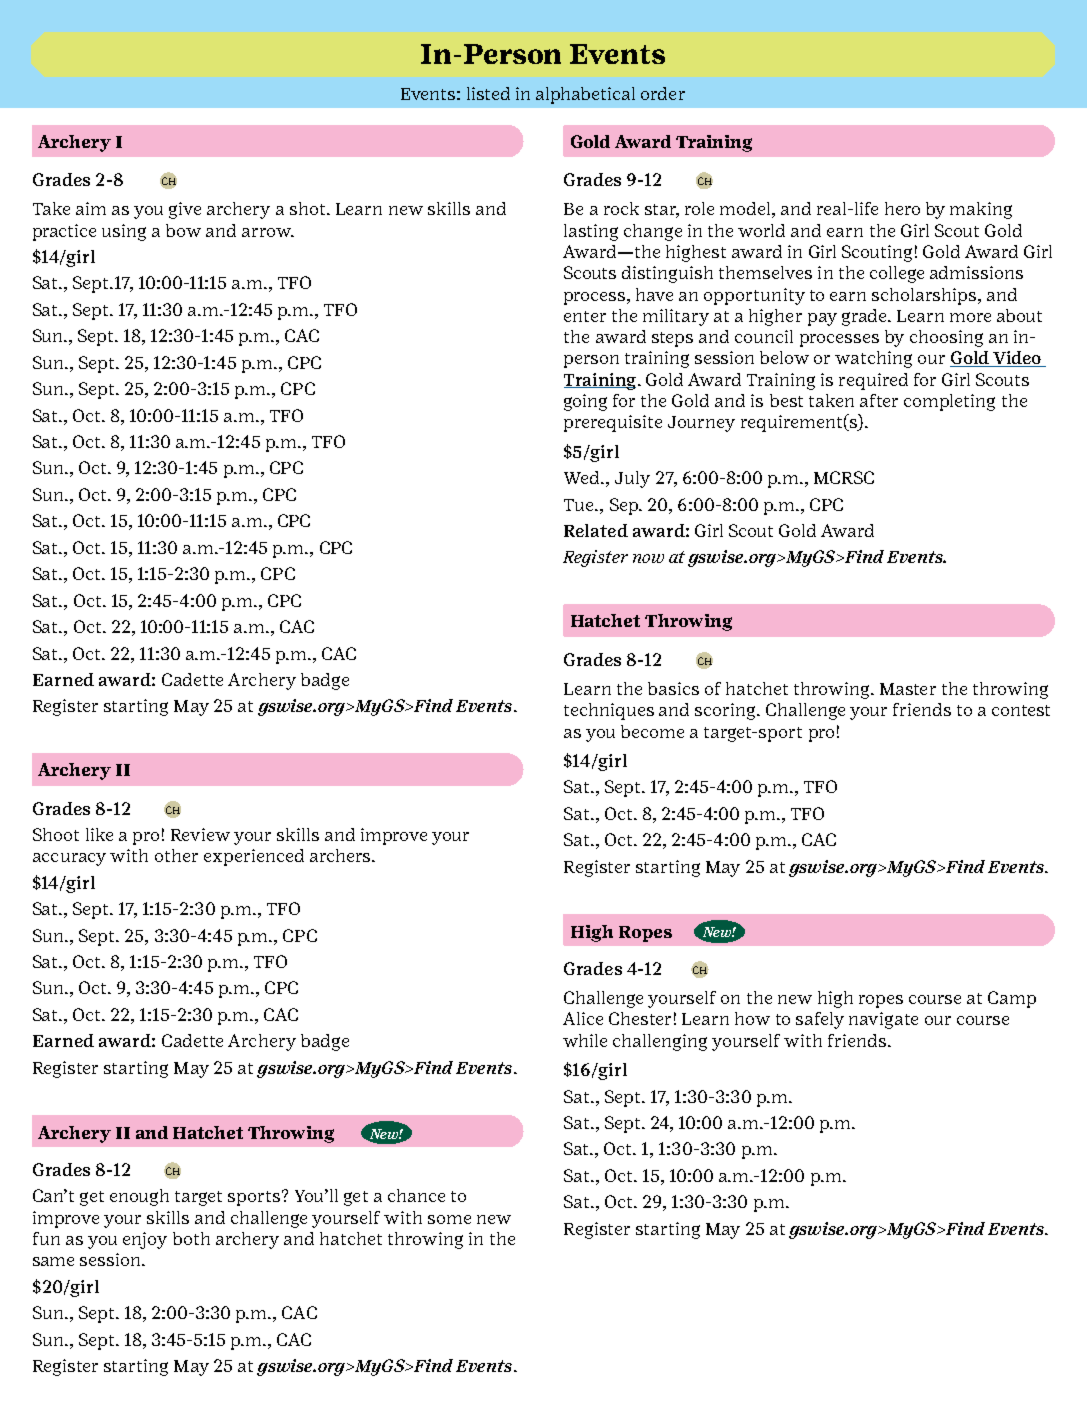 Image resolution: width=1087 pixels, height=1407 pixels. What do you see at coordinates (908, 689) in the screenshot?
I see `Master` at bounding box center [908, 689].
